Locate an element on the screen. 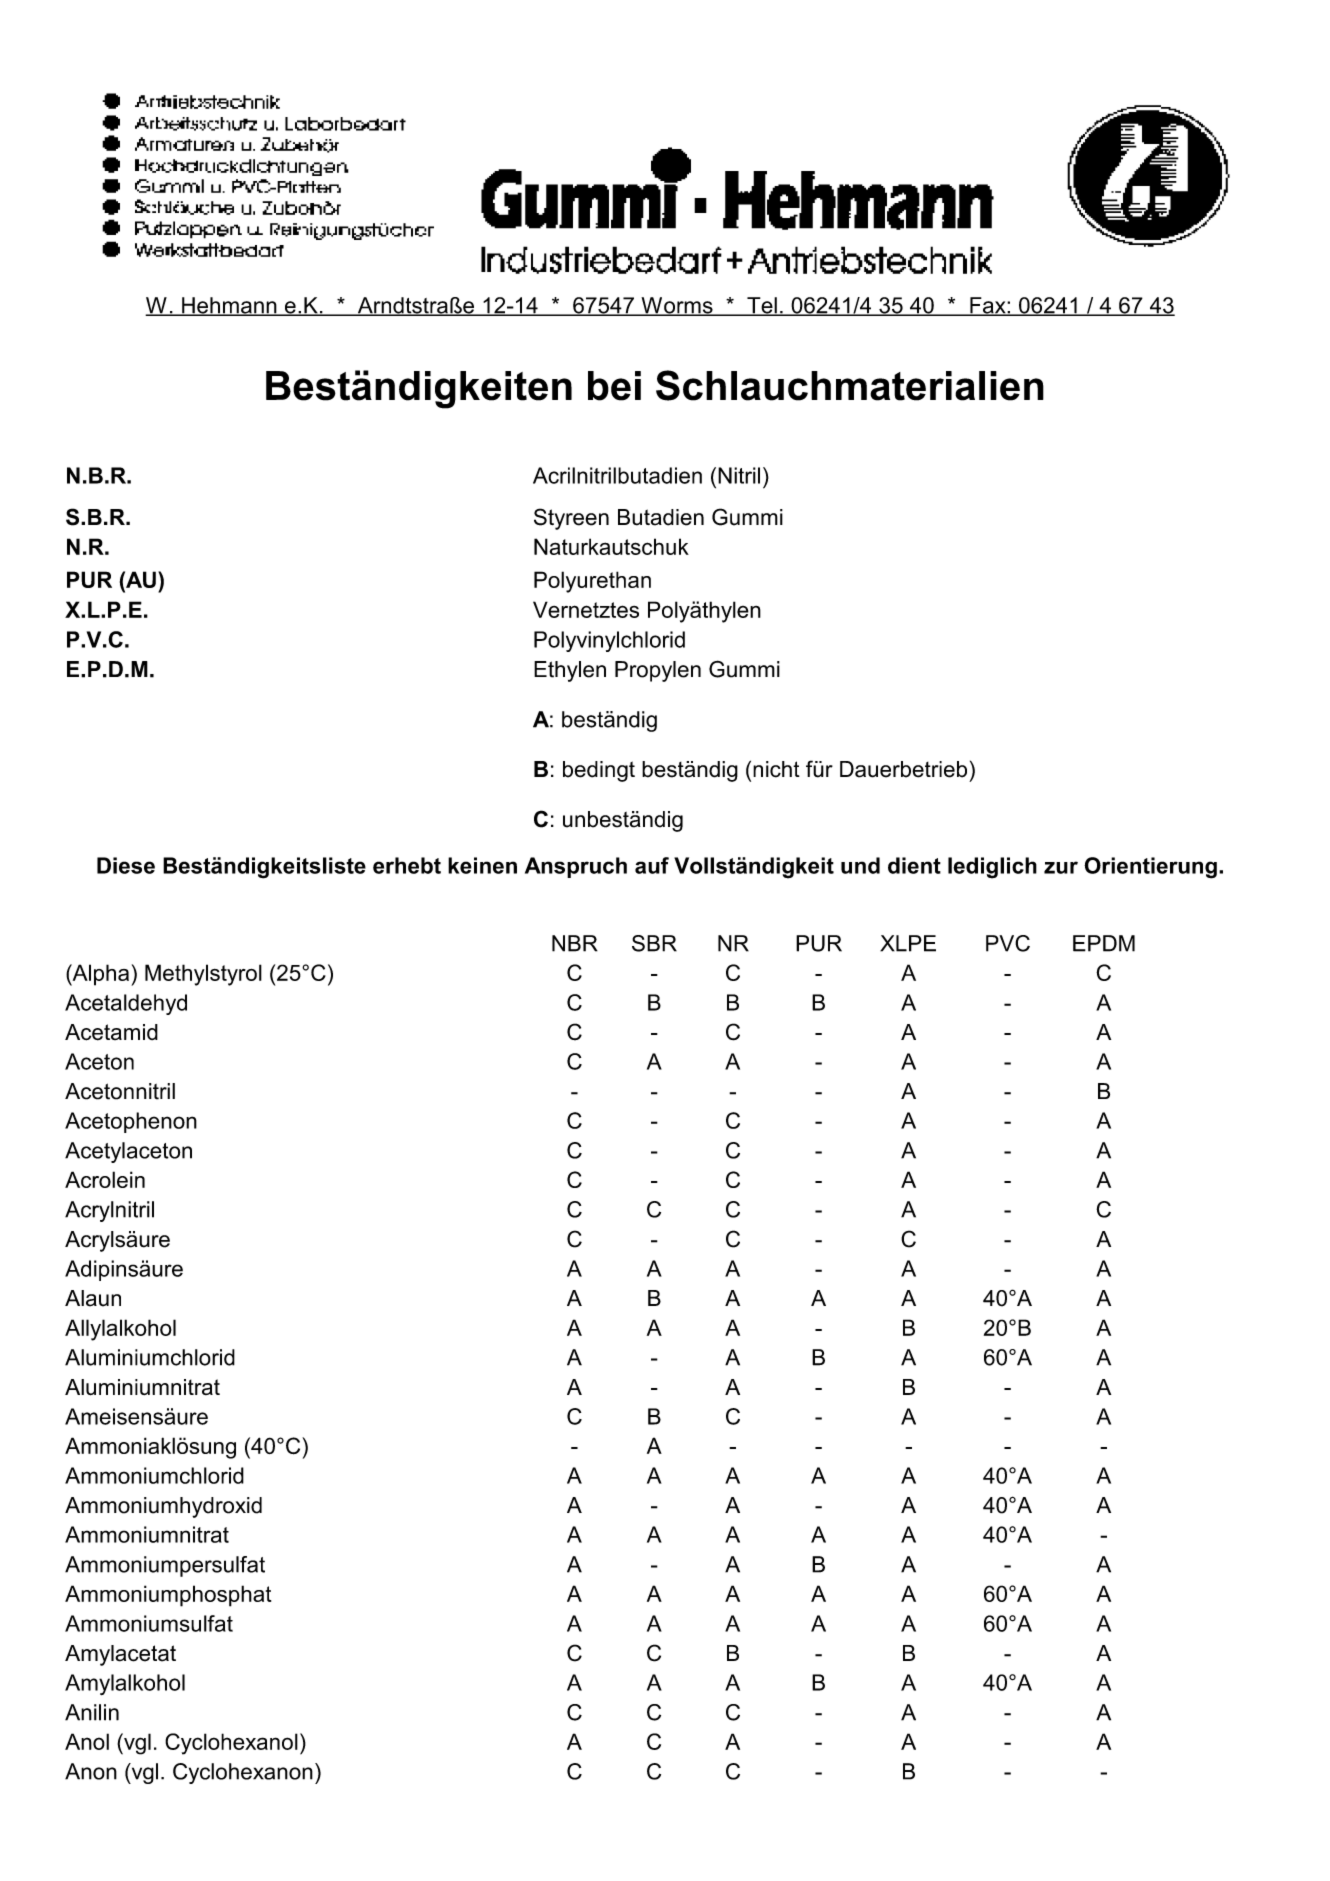 The height and width of the screenshot is (1881, 1330). keinen is located at coordinates (482, 865).
